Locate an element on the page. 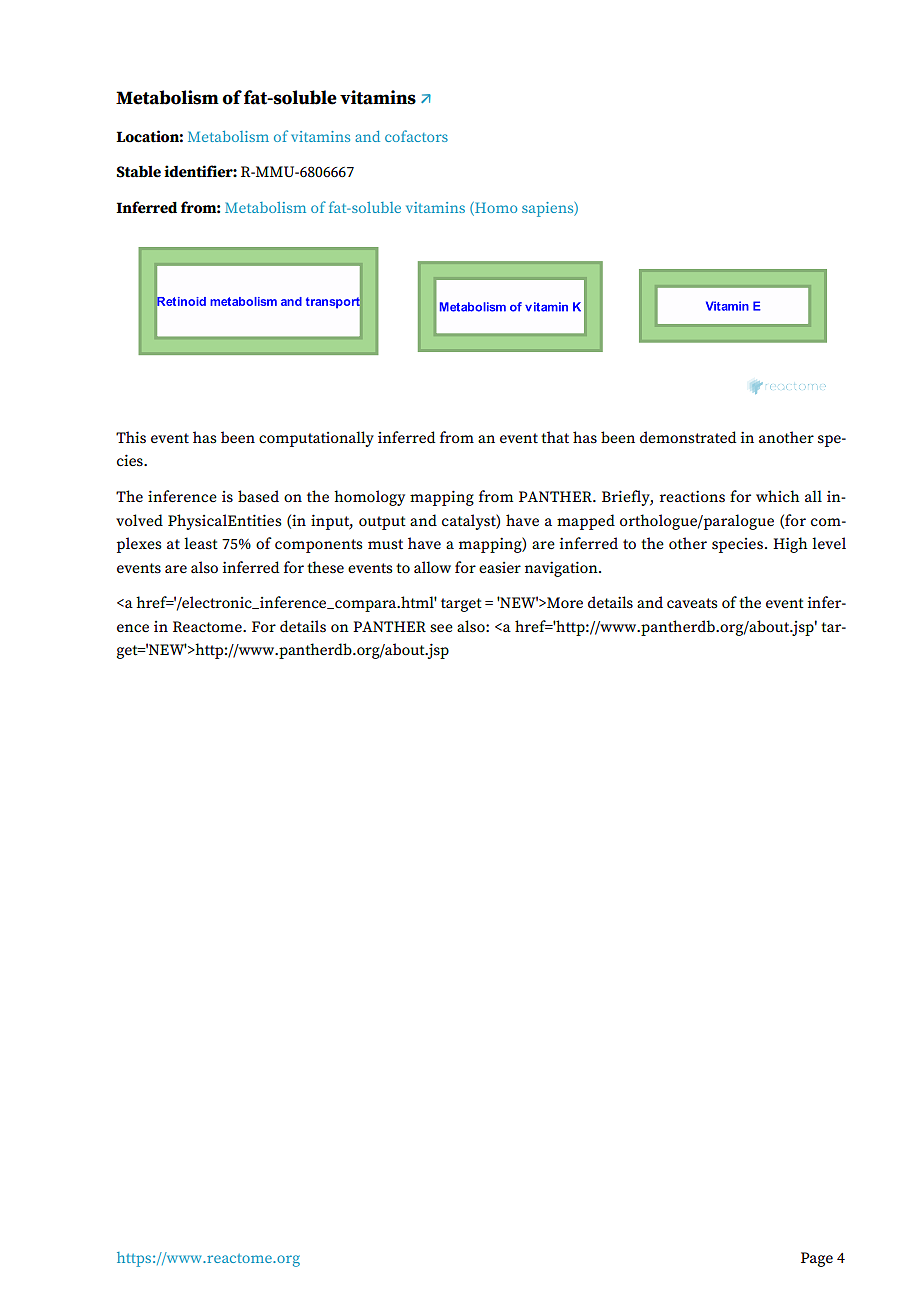  cofactors is located at coordinates (416, 136).
